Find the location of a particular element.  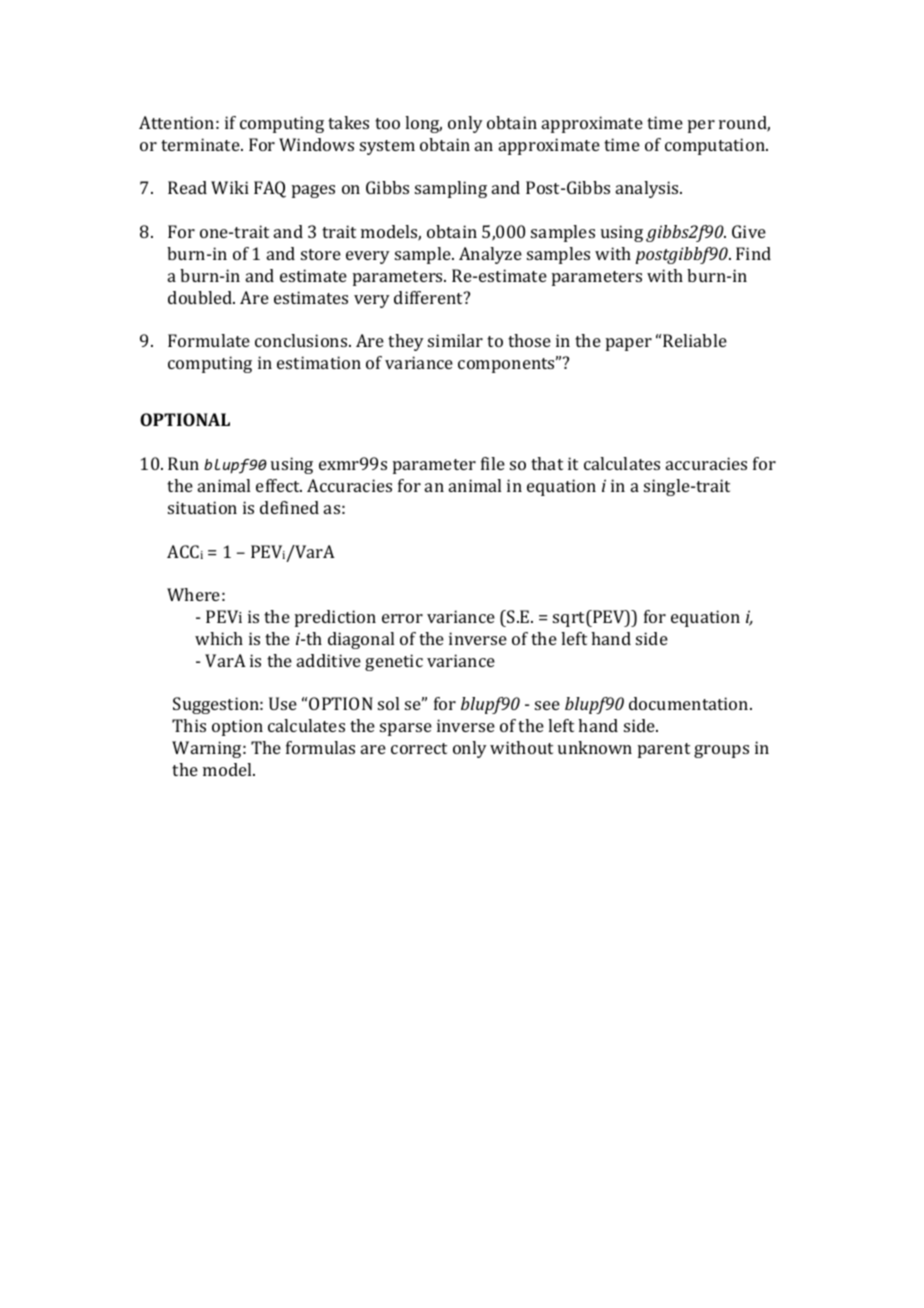

defined is located at coordinates (289, 507).
